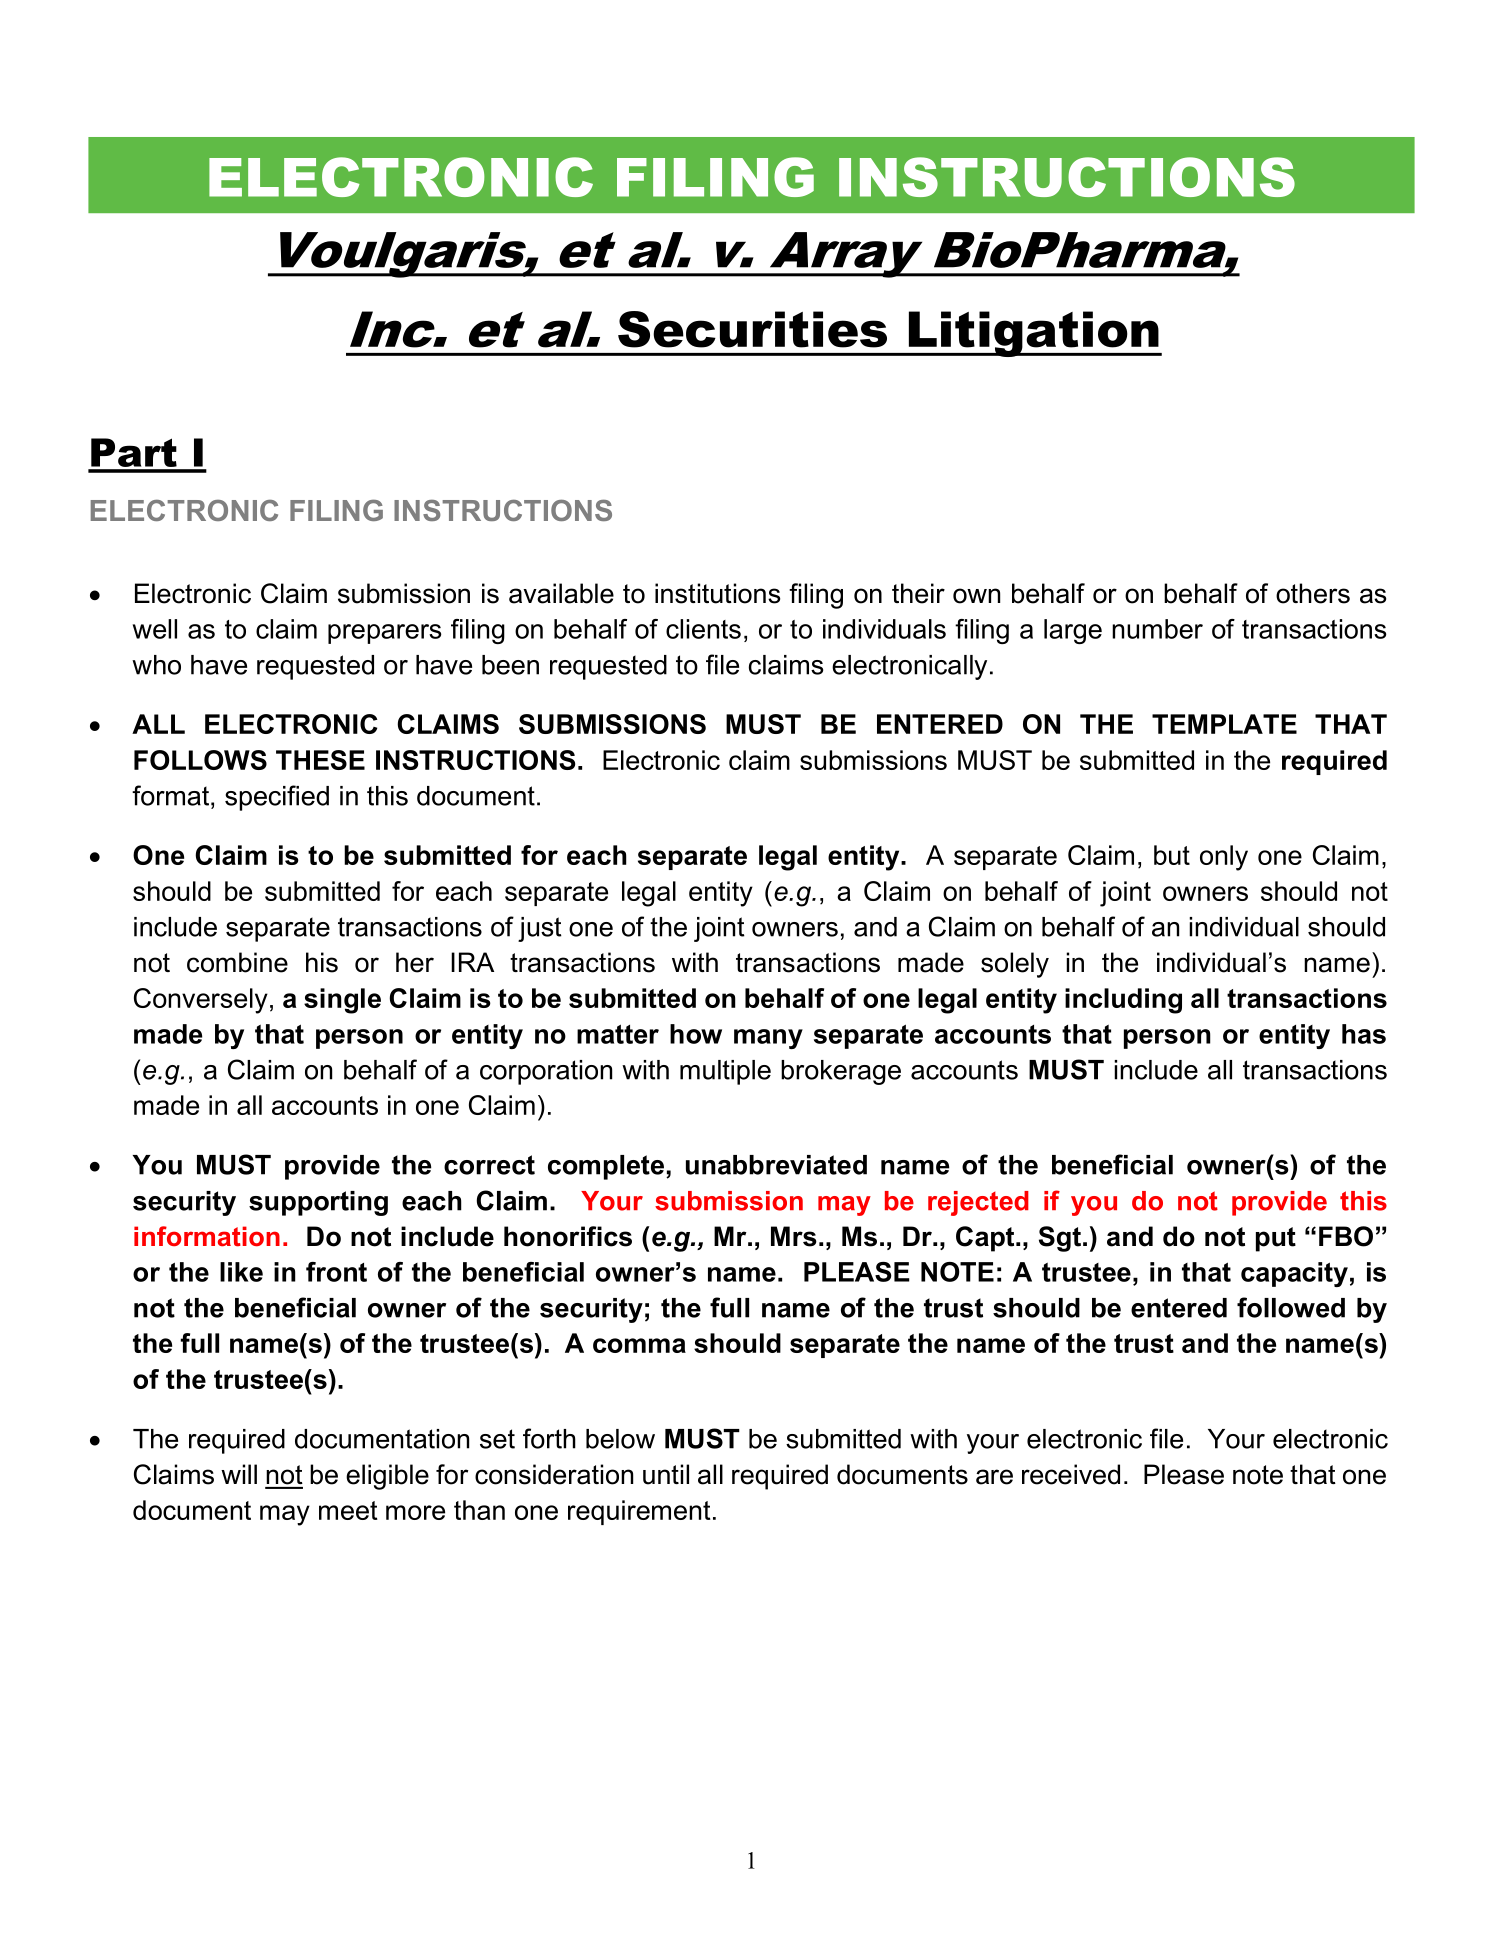 The height and width of the screenshot is (1944, 1503). What do you see at coordinates (666, 1474) in the screenshot?
I see `until` at bounding box center [666, 1474].
